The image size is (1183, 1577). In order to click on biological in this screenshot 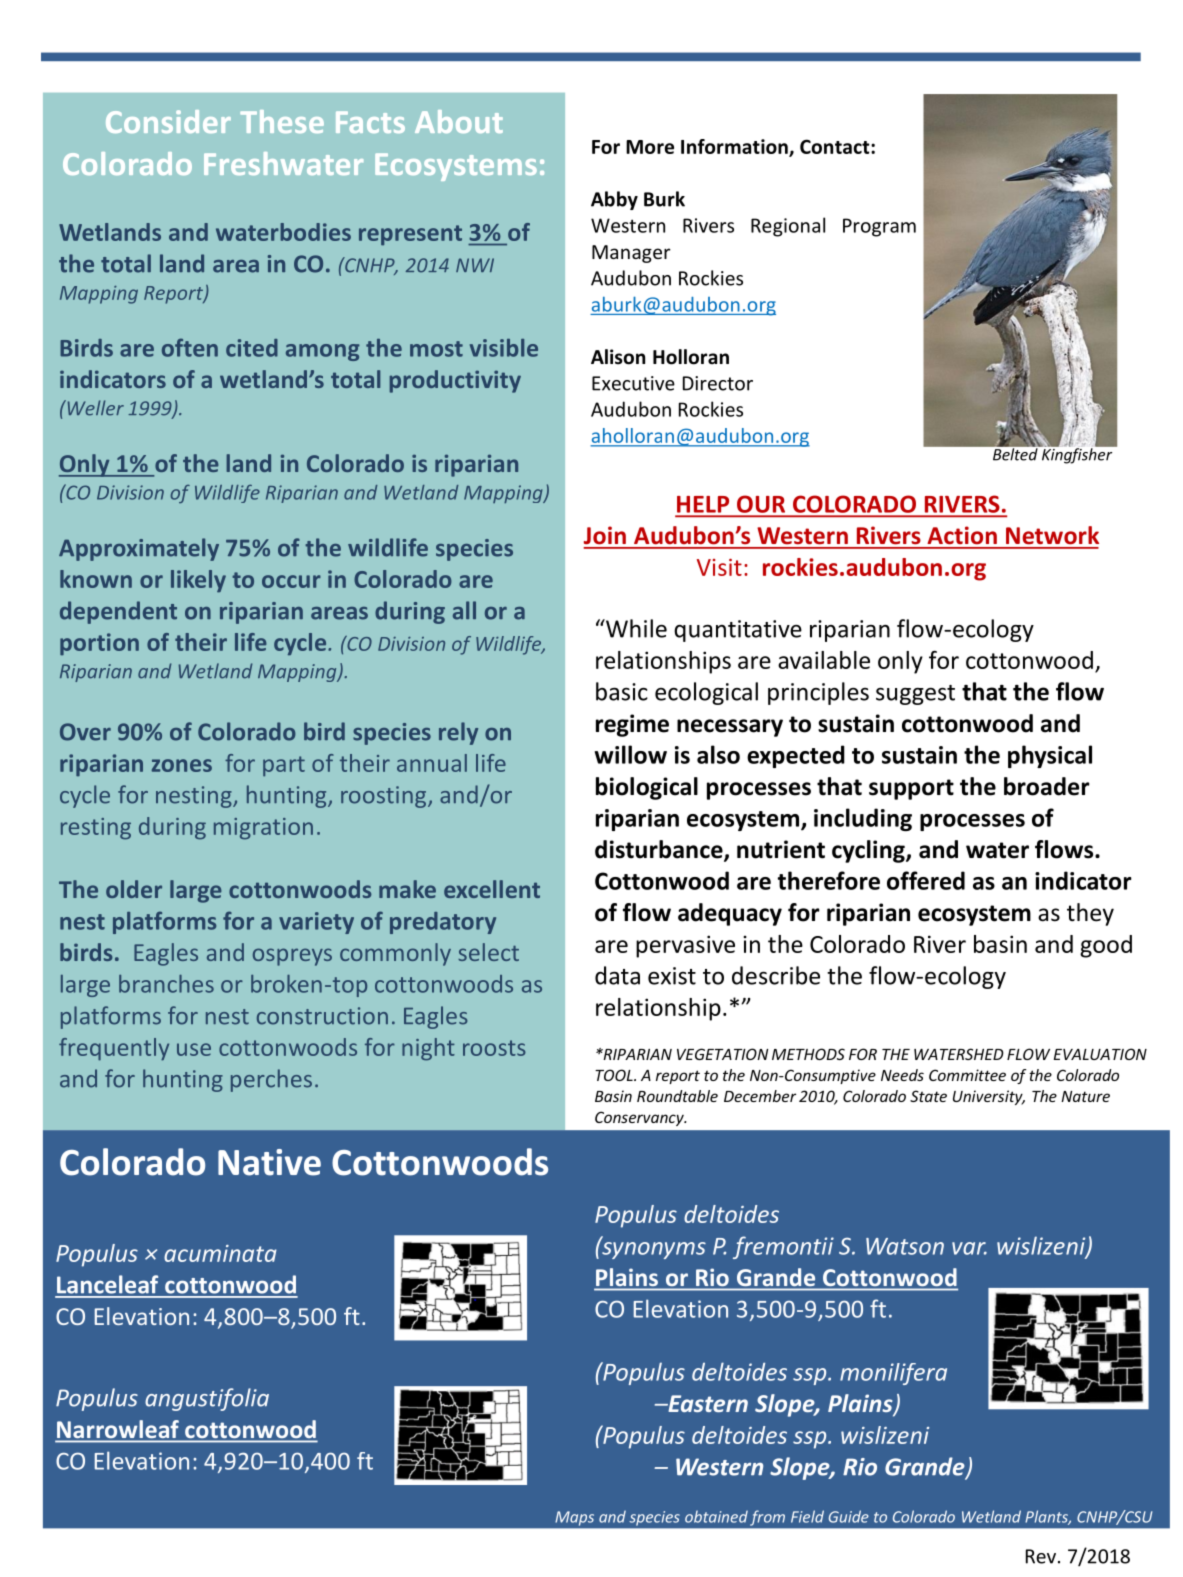, I will do `click(647, 788)`.
